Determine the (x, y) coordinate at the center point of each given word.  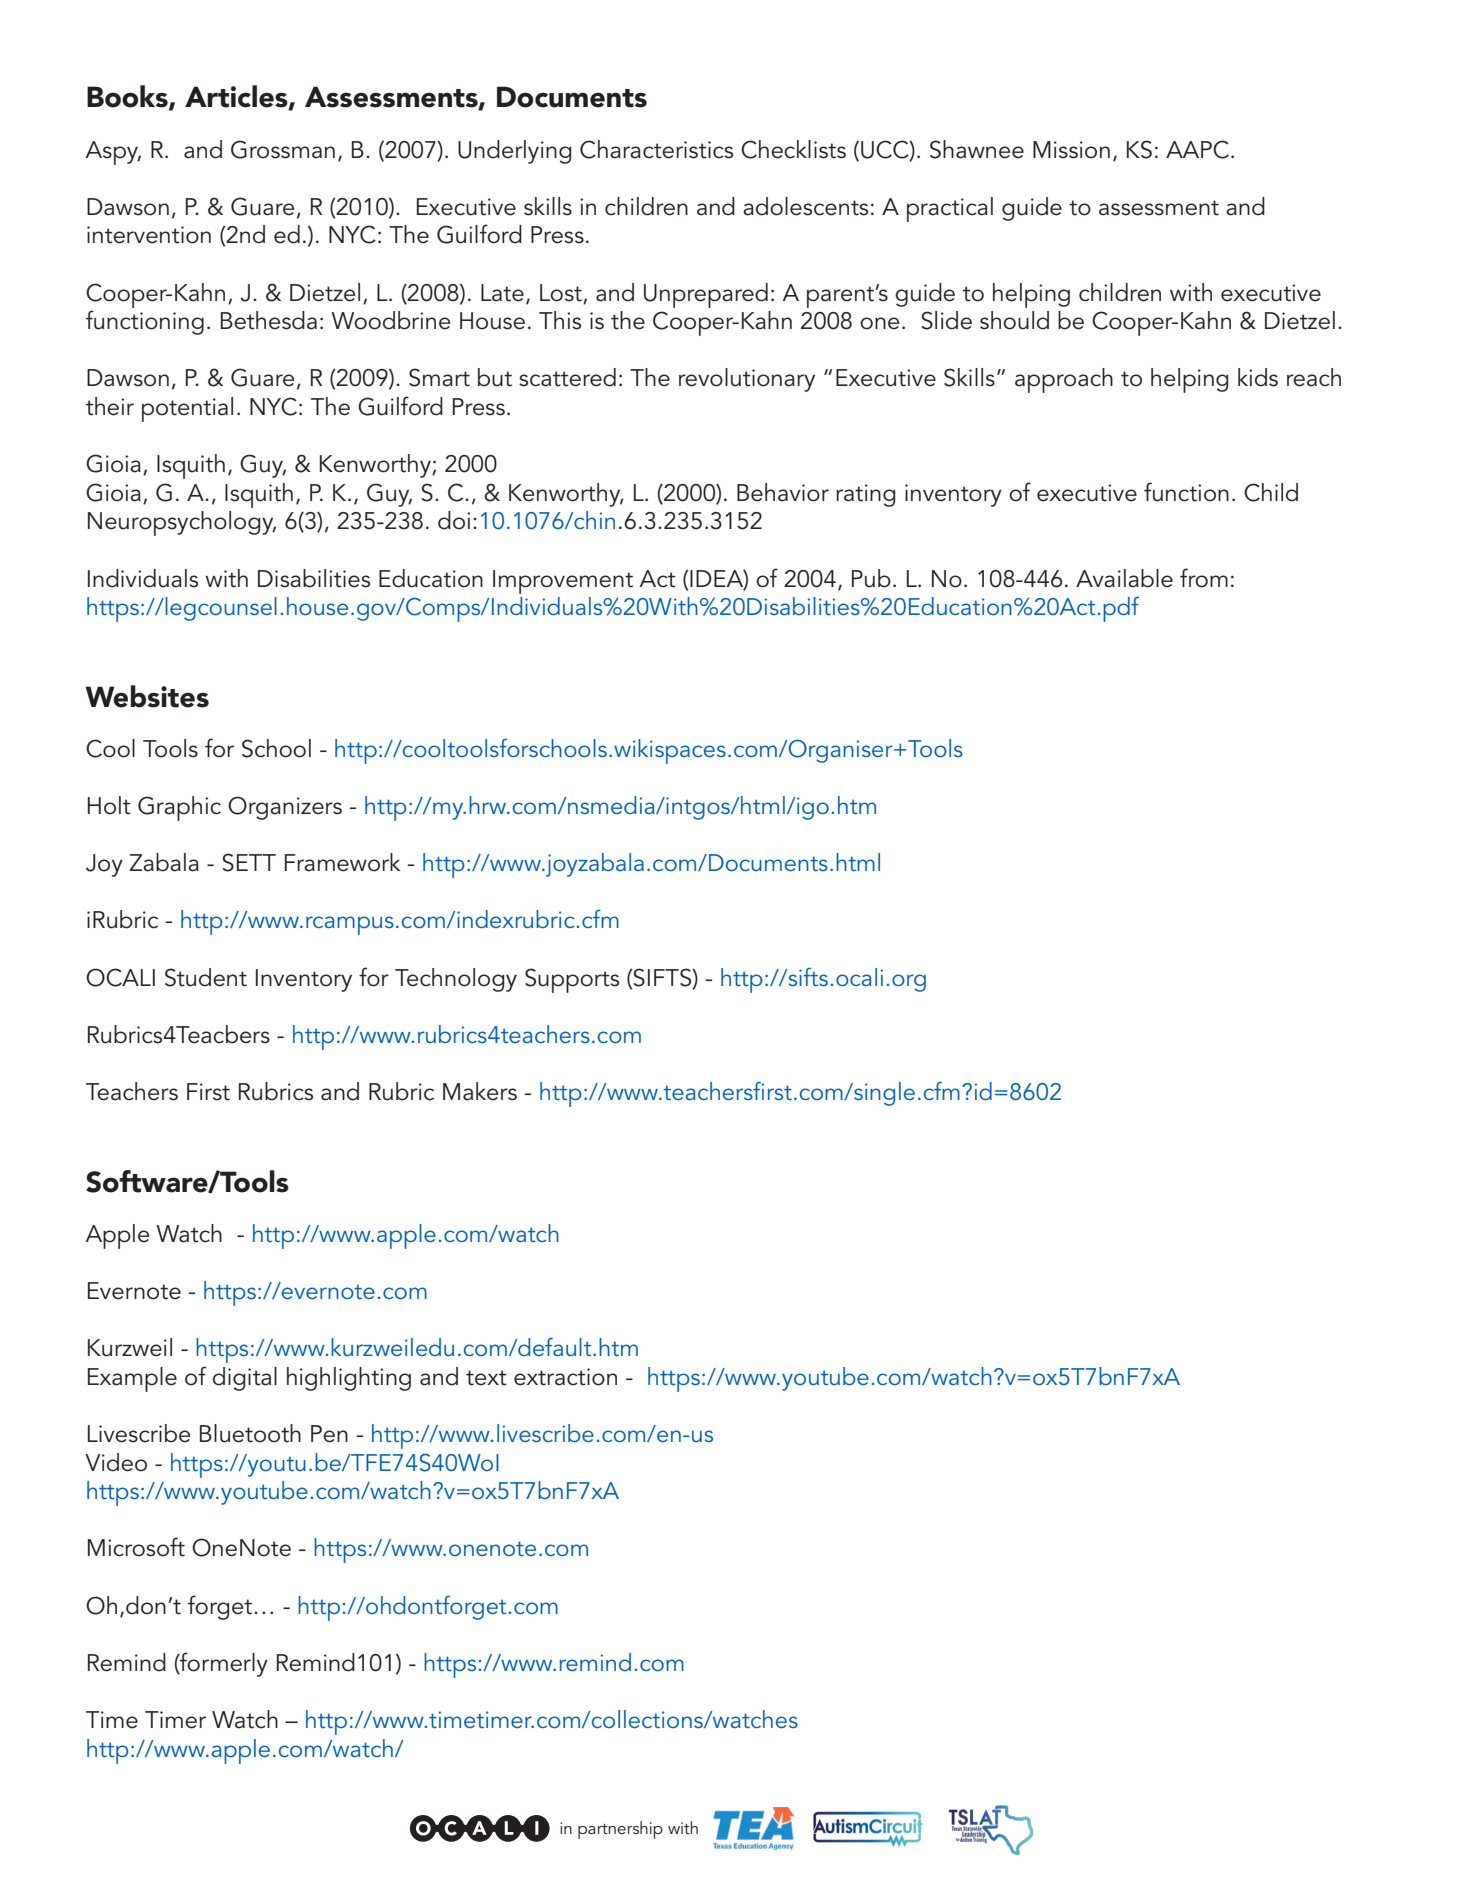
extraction (565, 1377)
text (486, 1378)
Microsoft (136, 1547)
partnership (620, 1830)
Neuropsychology (182, 523)
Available (1124, 578)
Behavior (783, 492)
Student (206, 977)
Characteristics (656, 149)
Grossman (283, 149)
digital (245, 1379)
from (1204, 578)
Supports (572, 980)
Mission (1071, 150)
